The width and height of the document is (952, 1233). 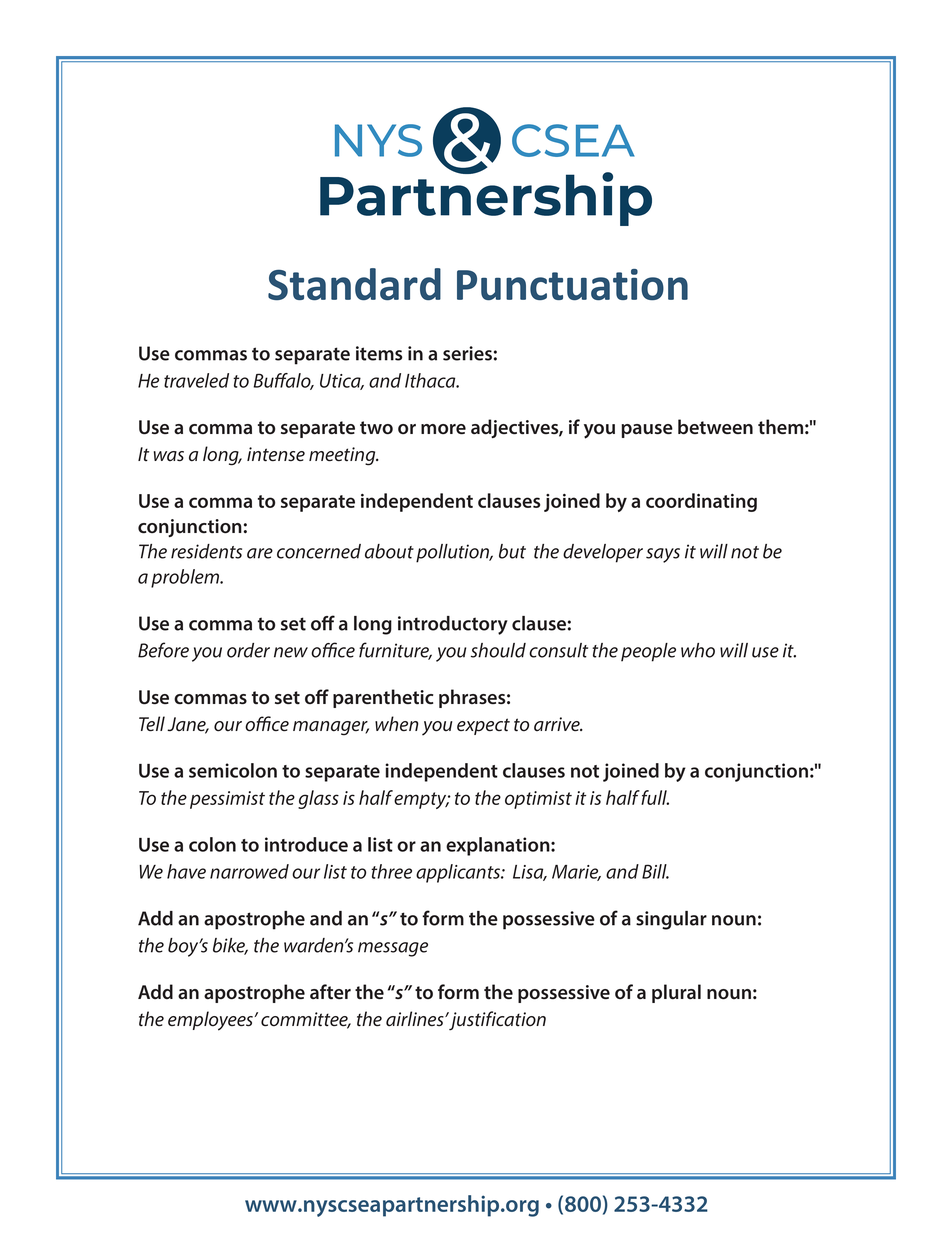 I want to click on traveled, so click(x=196, y=380).
